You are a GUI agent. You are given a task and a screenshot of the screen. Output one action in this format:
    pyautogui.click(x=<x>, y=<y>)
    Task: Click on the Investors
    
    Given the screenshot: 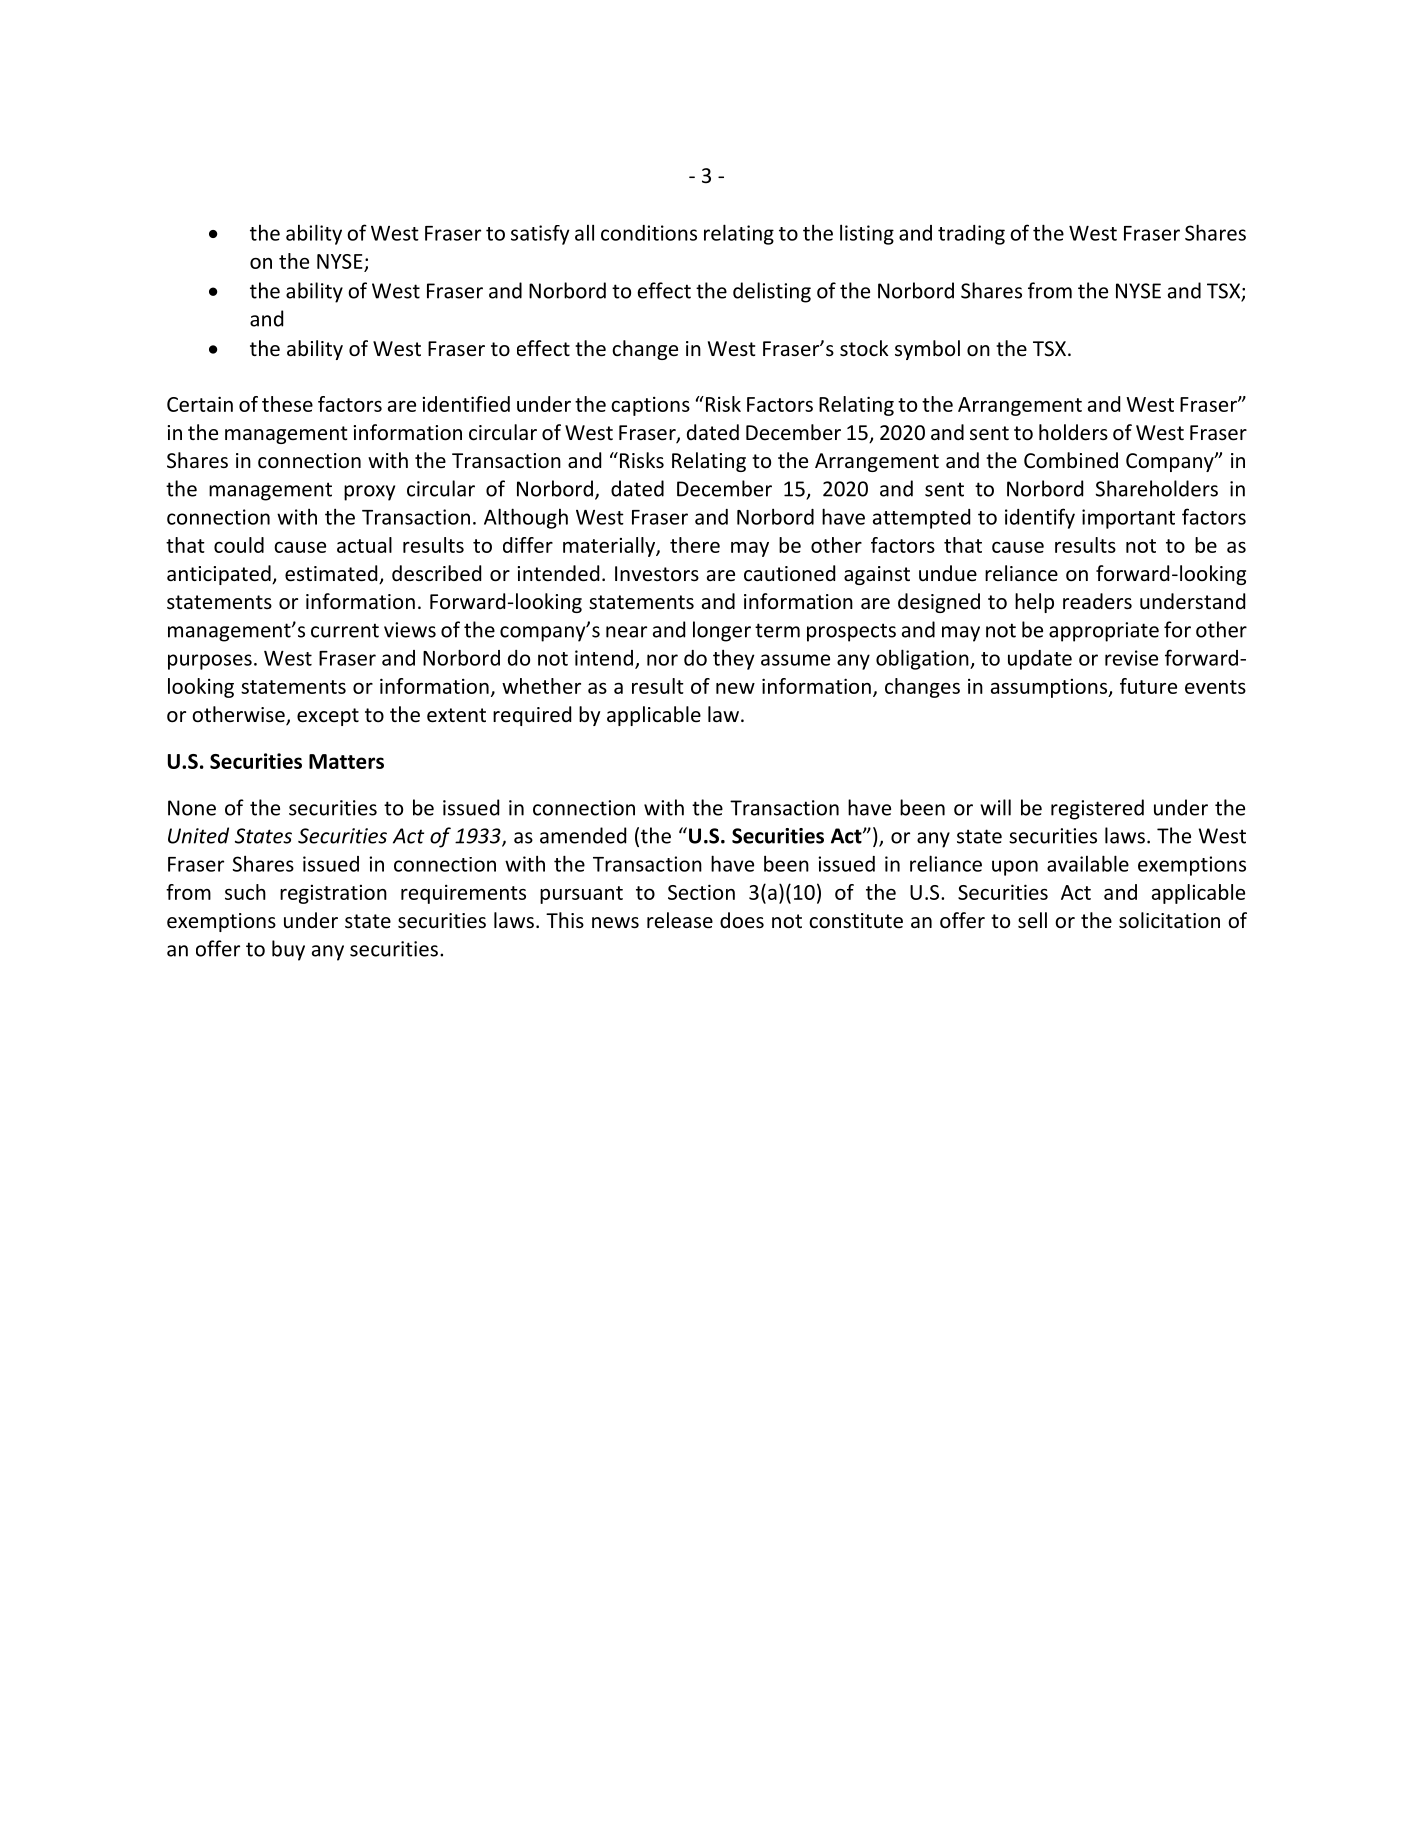 What is the action you would take?
    pyautogui.click(x=657, y=573)
